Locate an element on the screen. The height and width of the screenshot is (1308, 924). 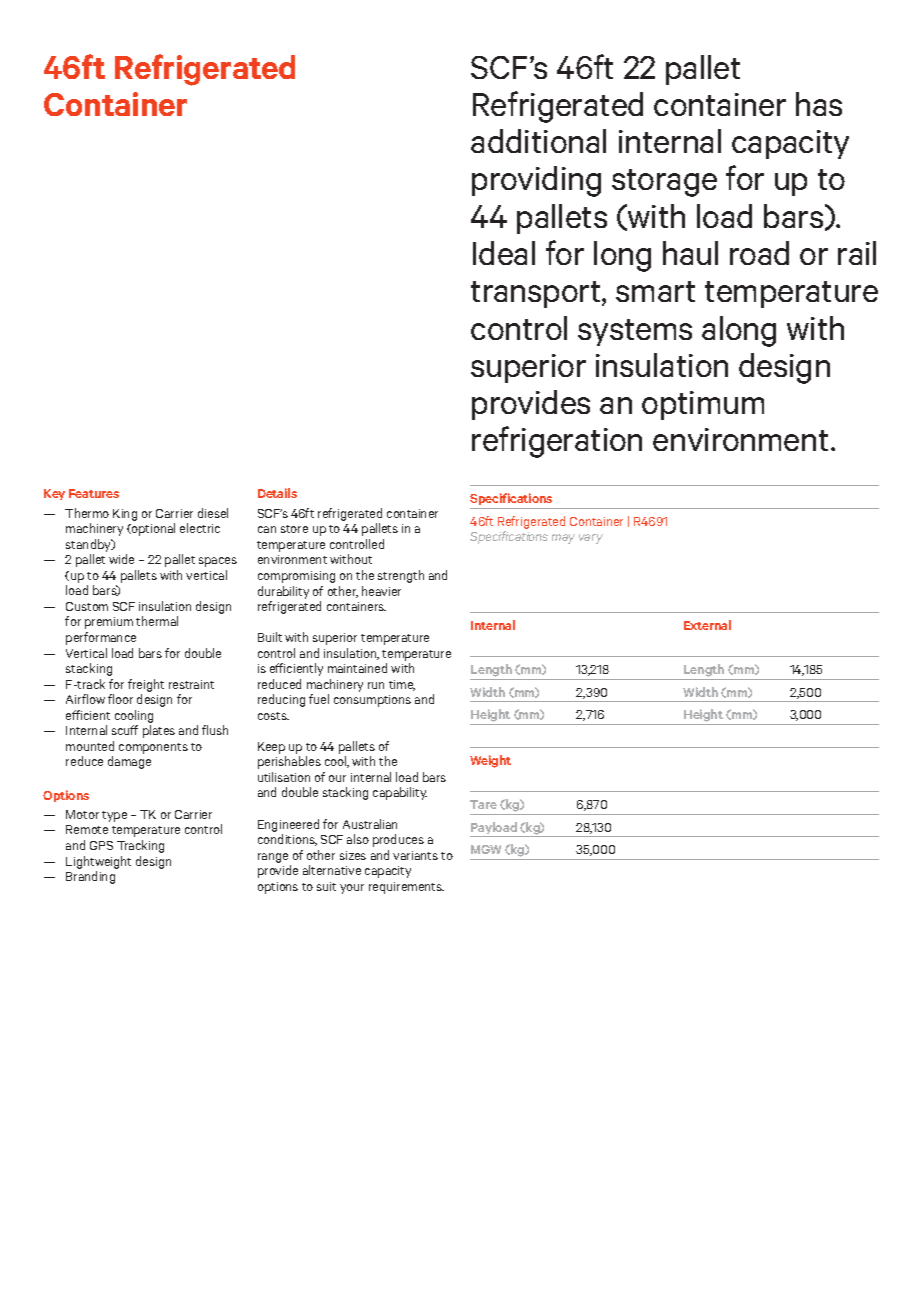
providing is located at coordinates (536, 181).
